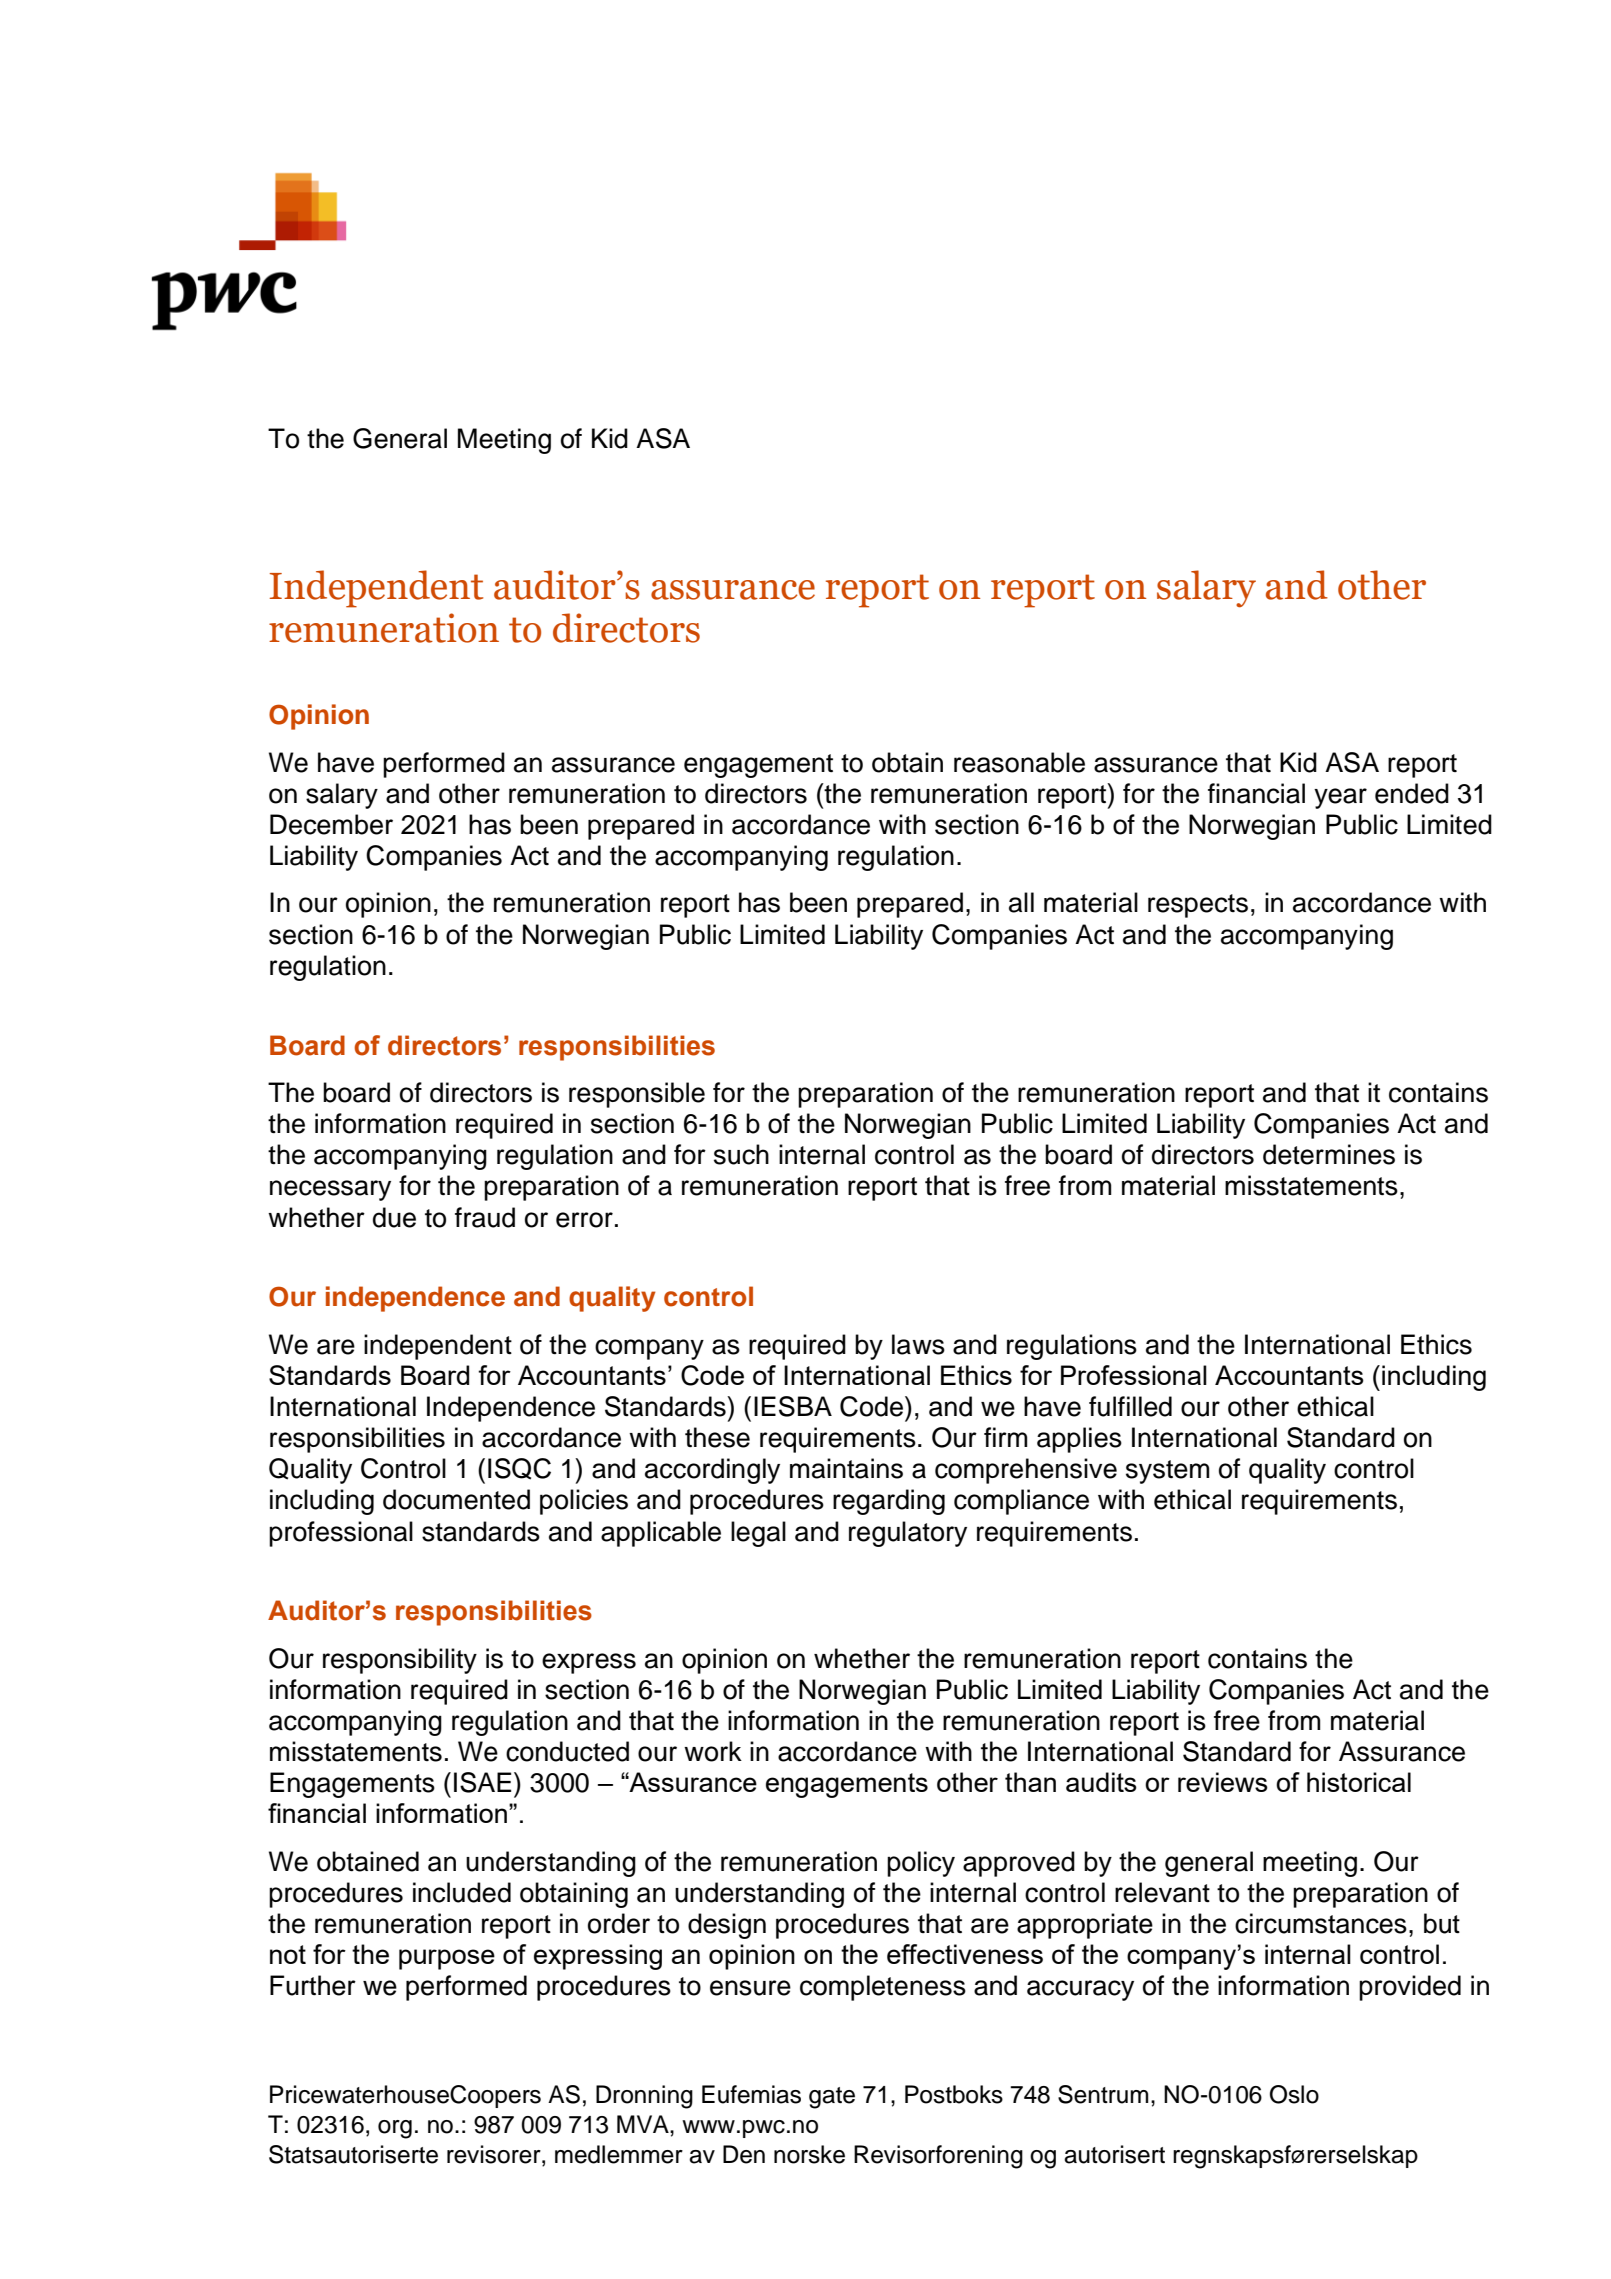  What do you see at coordinates (1329, 1154) in the document?
I see `determines` at bounding box center [1329, 1154].
